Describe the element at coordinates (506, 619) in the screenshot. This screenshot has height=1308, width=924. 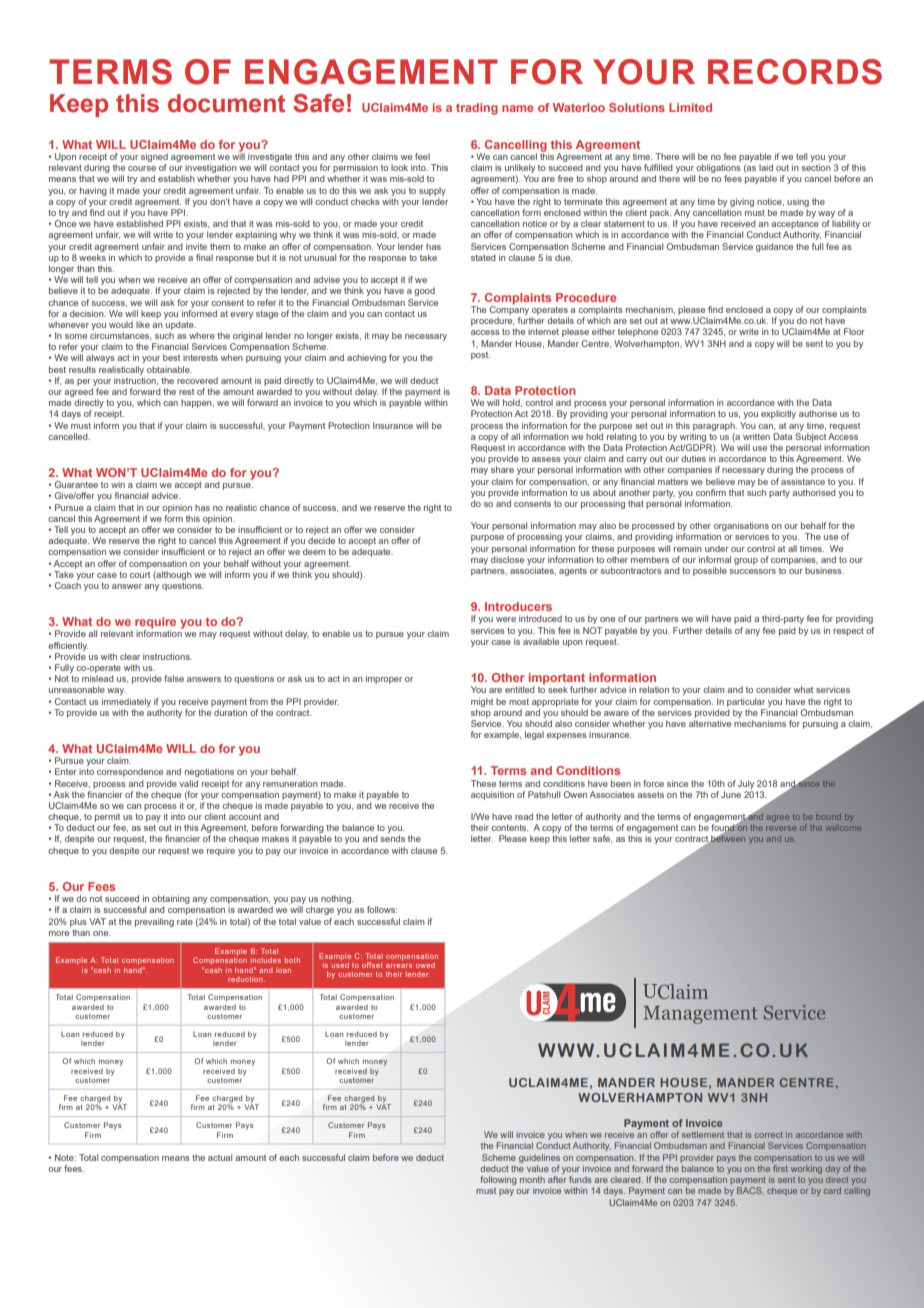
I see `were` at that location.
